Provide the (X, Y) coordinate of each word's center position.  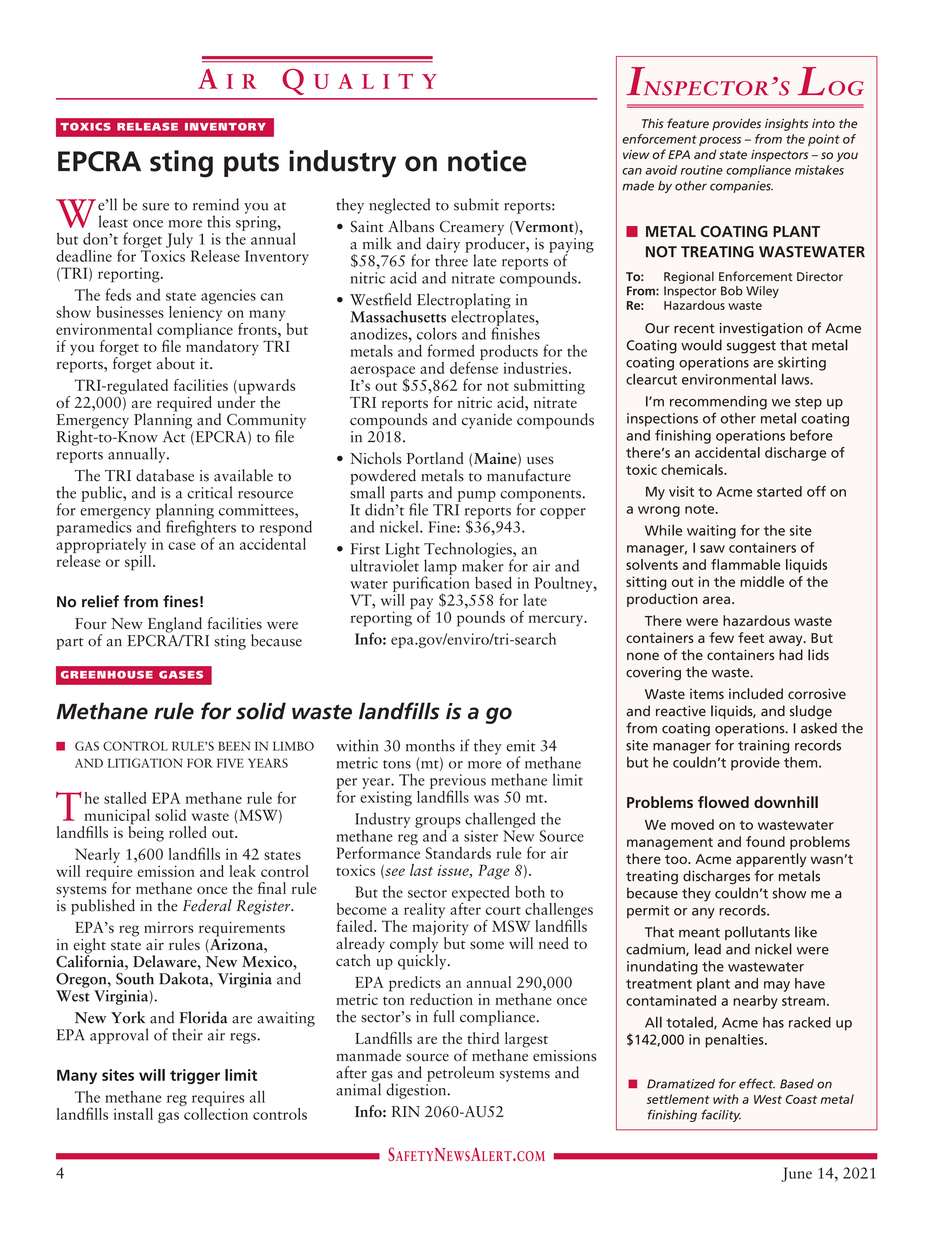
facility (721, 1115)
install (133, 1114)
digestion (417, 1090)
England (175, 625)
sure (155, 207)
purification (431, 584)
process (720, 141)
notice (487, 161)
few (721, 637)
